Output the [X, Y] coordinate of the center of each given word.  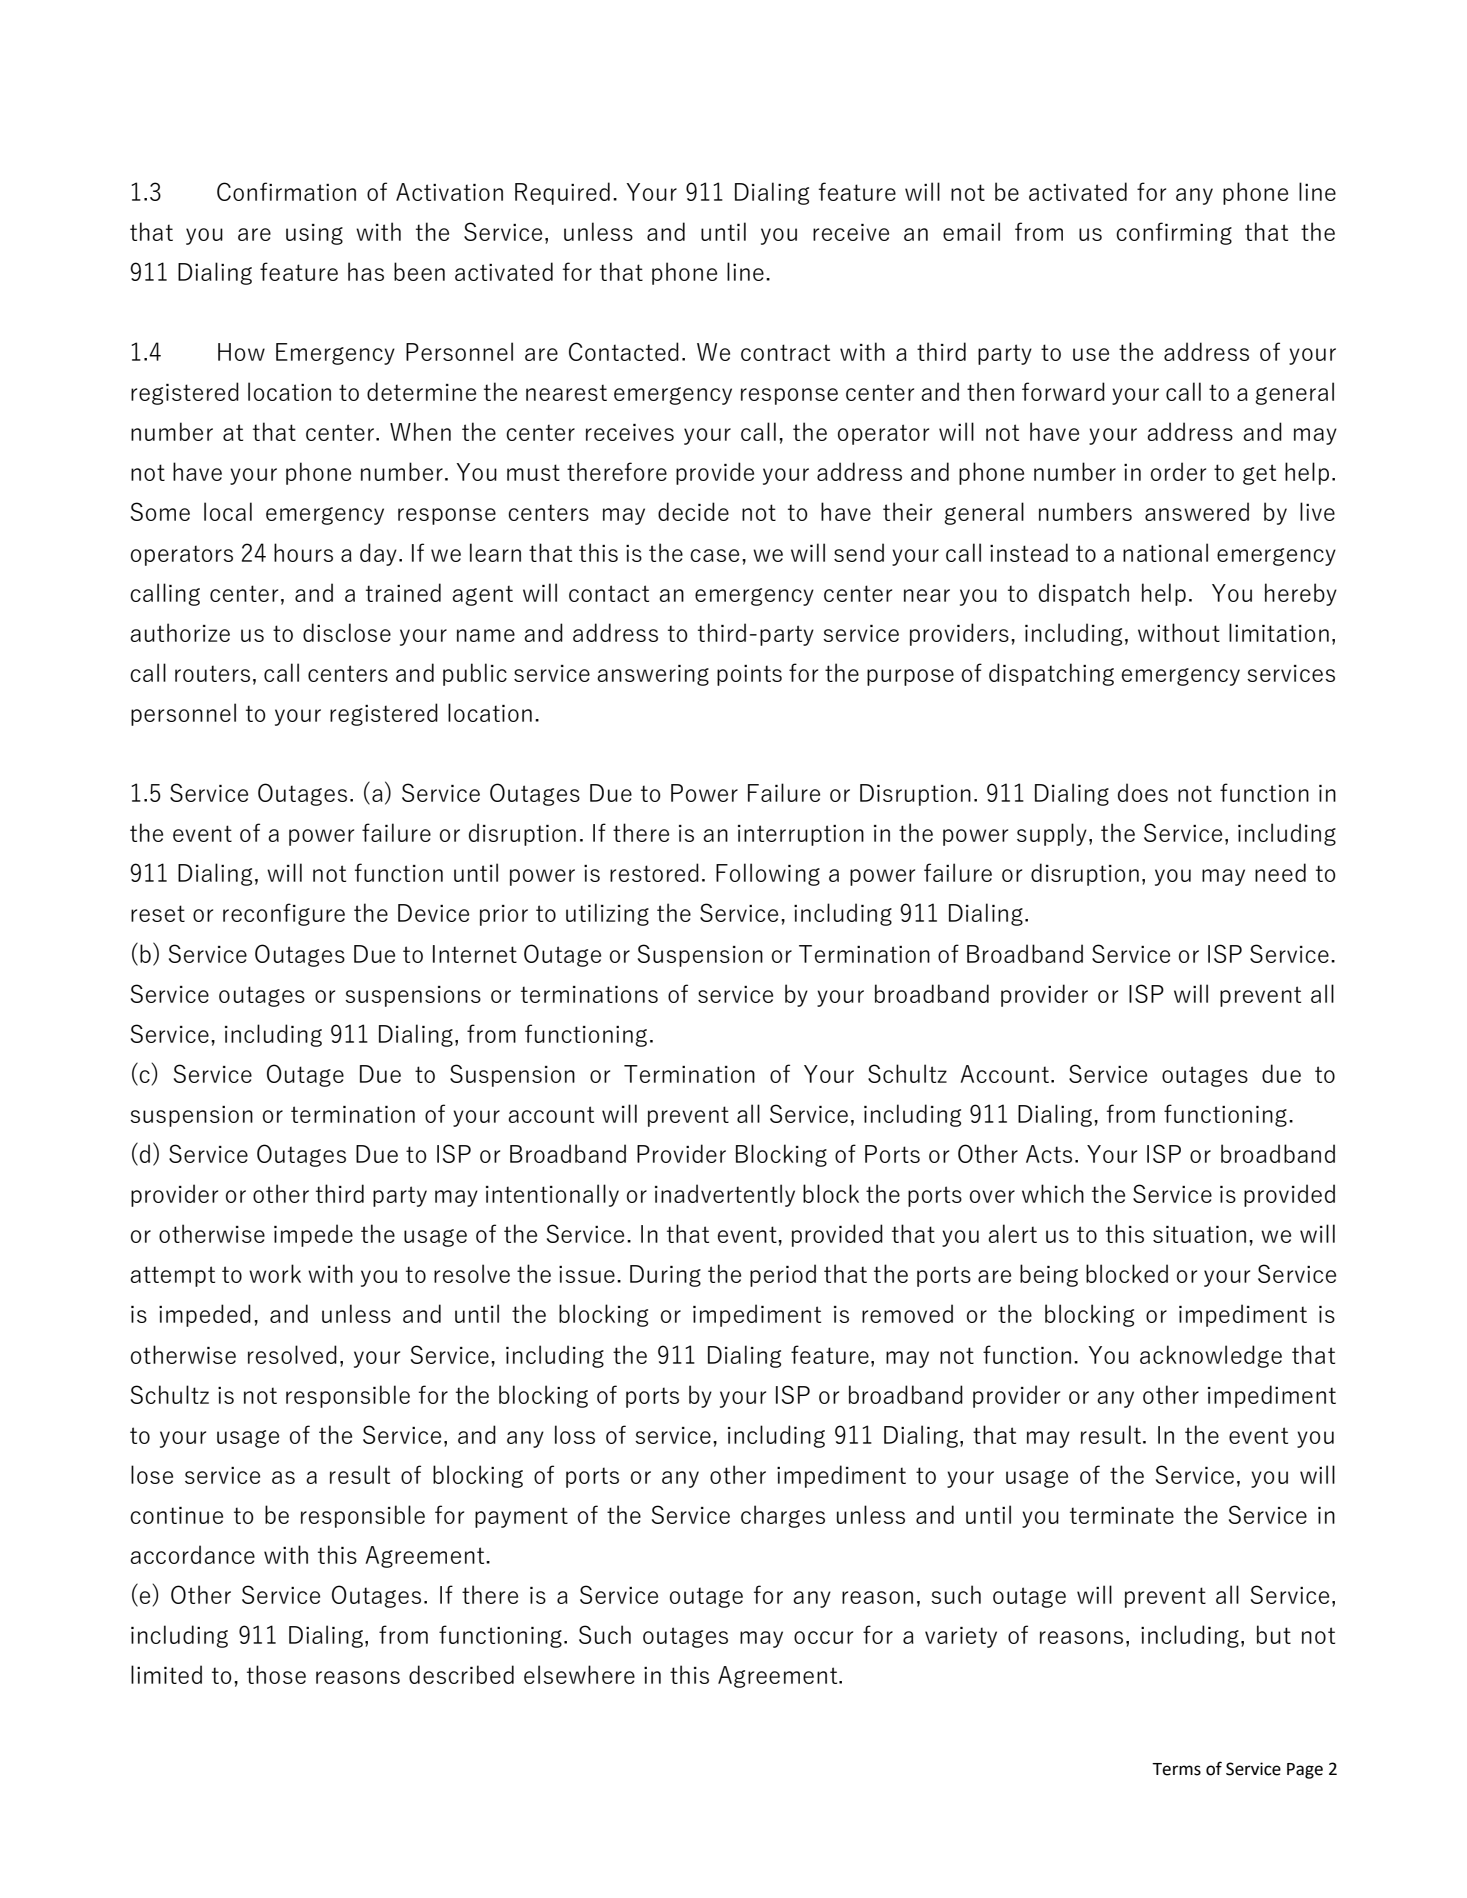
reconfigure [284, 914]
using [314, 234]
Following [768, 874]
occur [823, 1637]
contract [785, 352]
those [276, 1674]
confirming [1174, 233]
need [1280, 872]
